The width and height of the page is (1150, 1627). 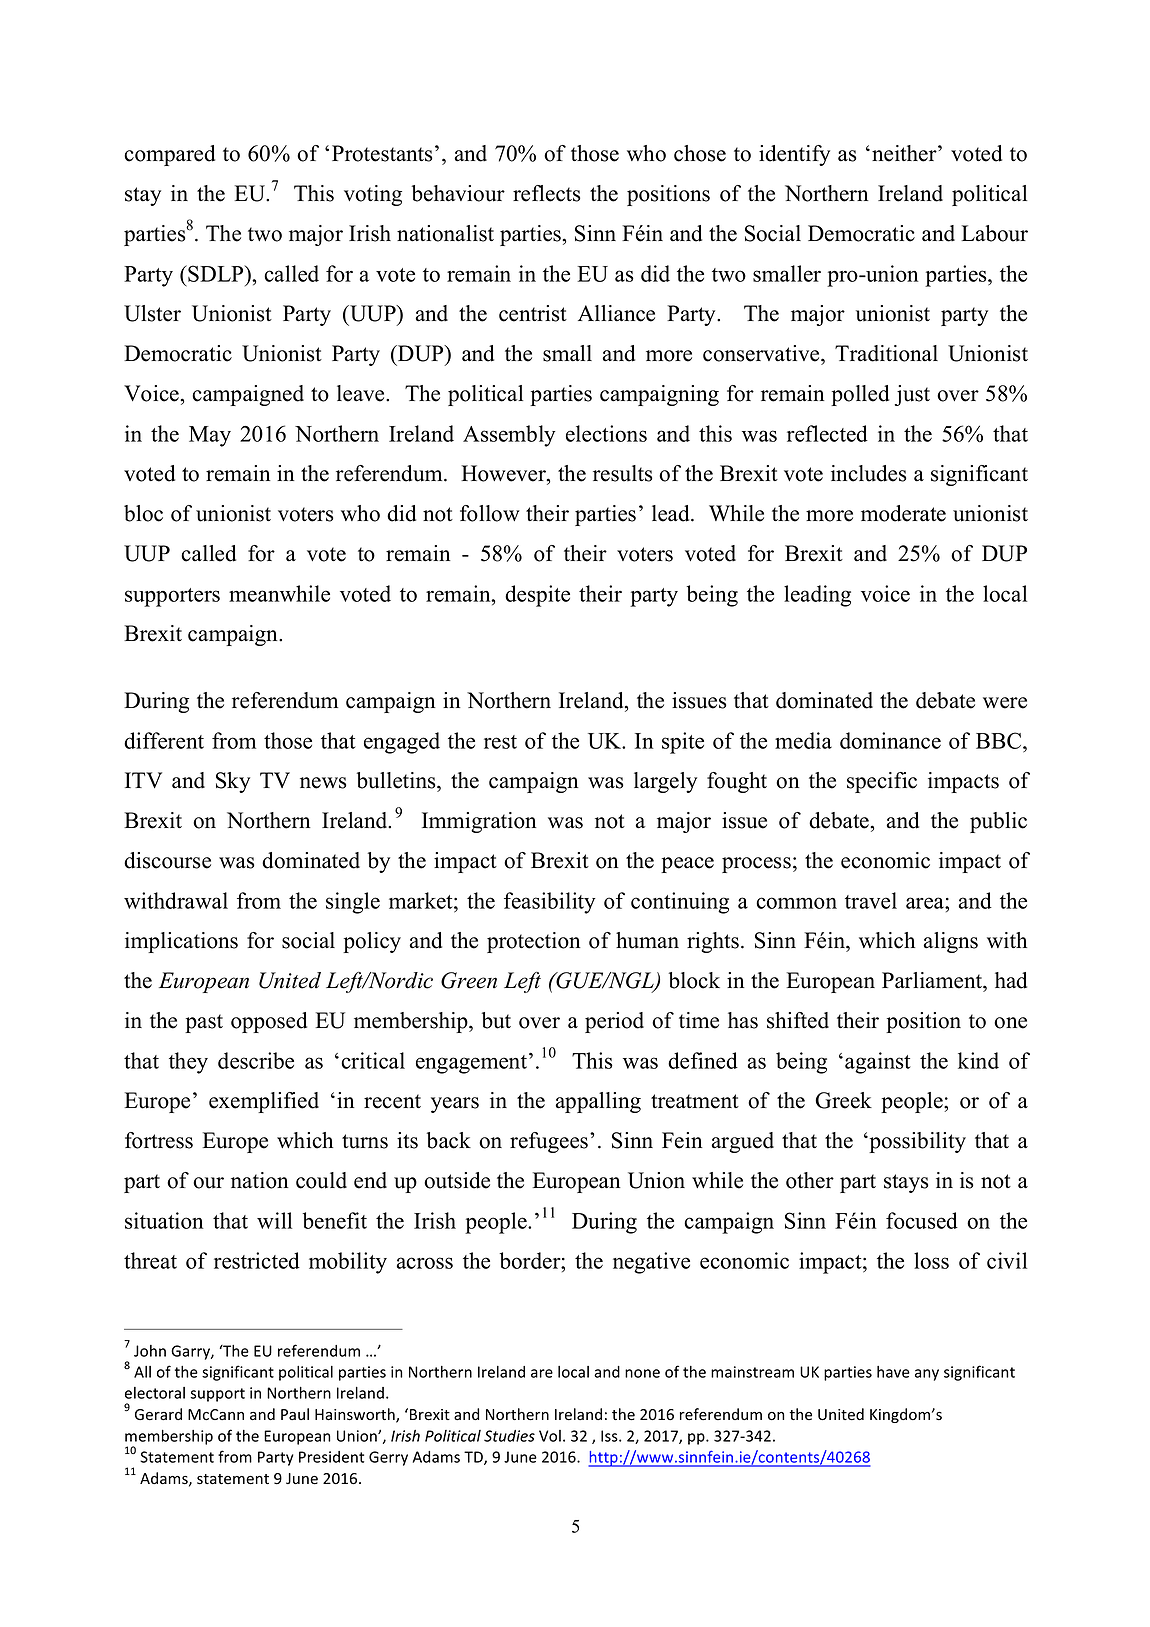 I want to click on largely, so click(x=665, y=782).
